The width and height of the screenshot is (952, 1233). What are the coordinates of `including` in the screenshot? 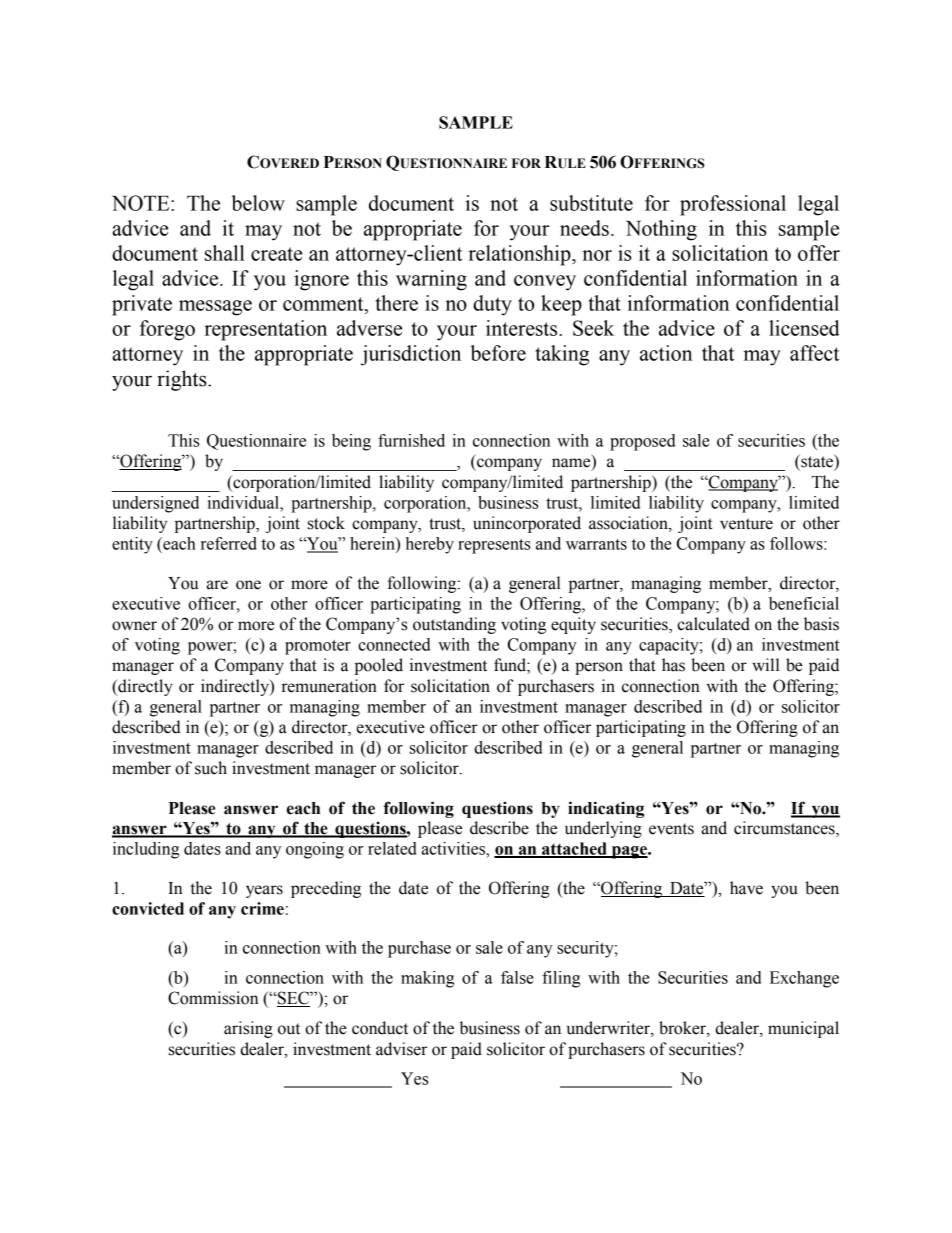 It's located at (146, 850).
